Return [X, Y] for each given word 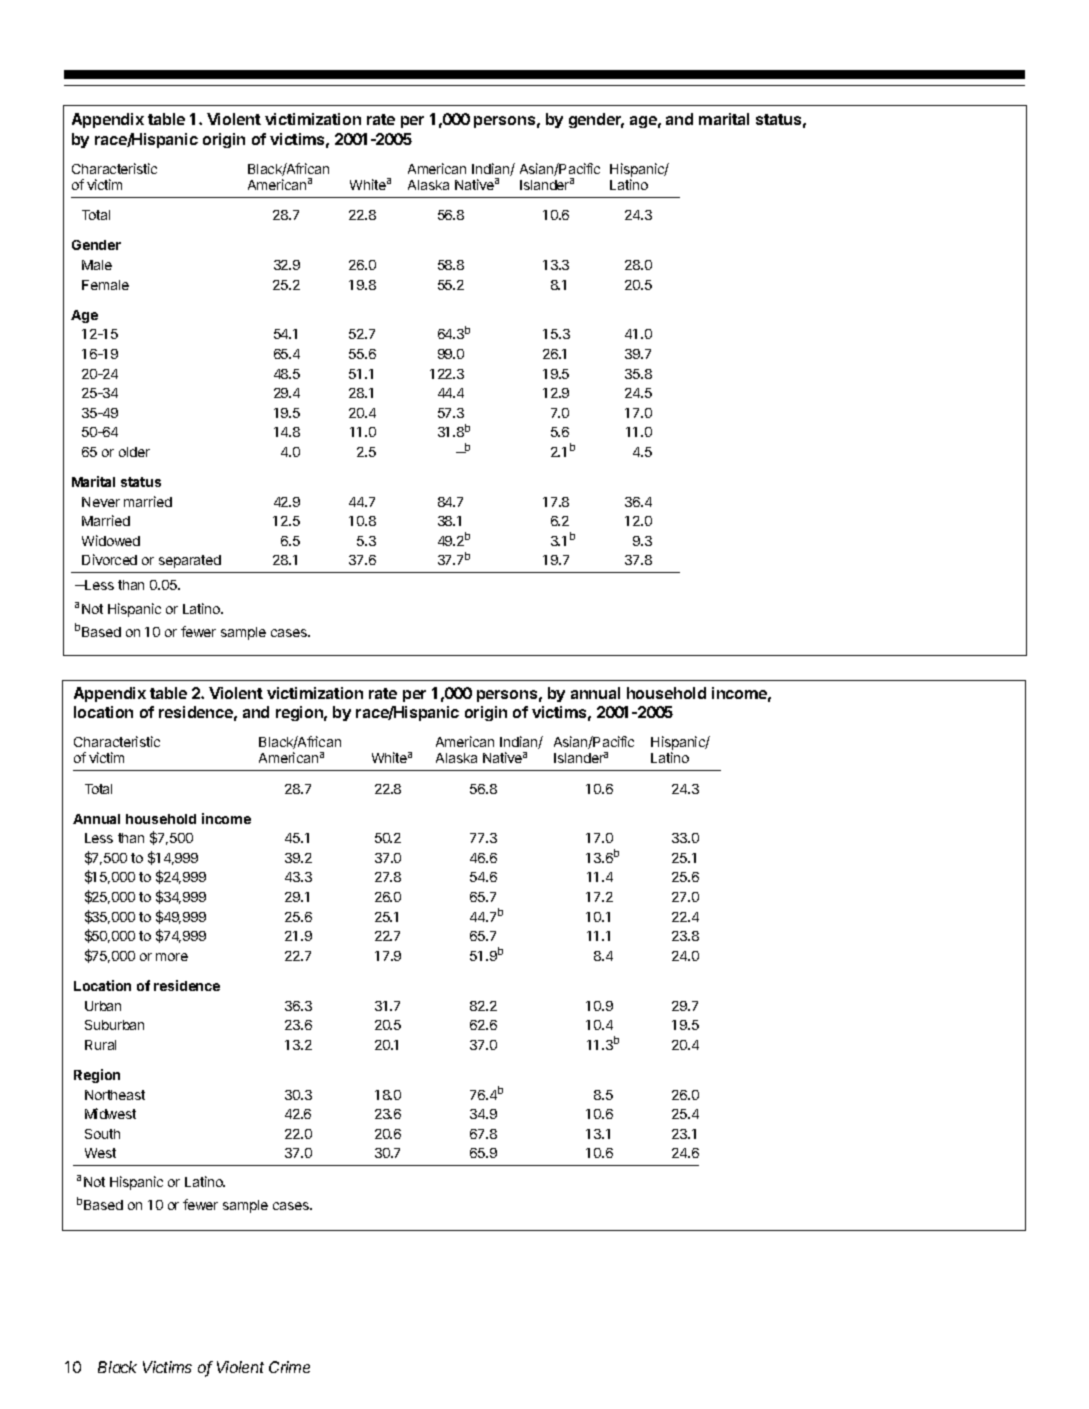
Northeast [115, 1095]
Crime [289, 1367]
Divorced [109, 559]
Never [101, 502]
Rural [100, 1045]
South [102, 1134]
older [134, 452]
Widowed [111, 540]
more [172, 957]
